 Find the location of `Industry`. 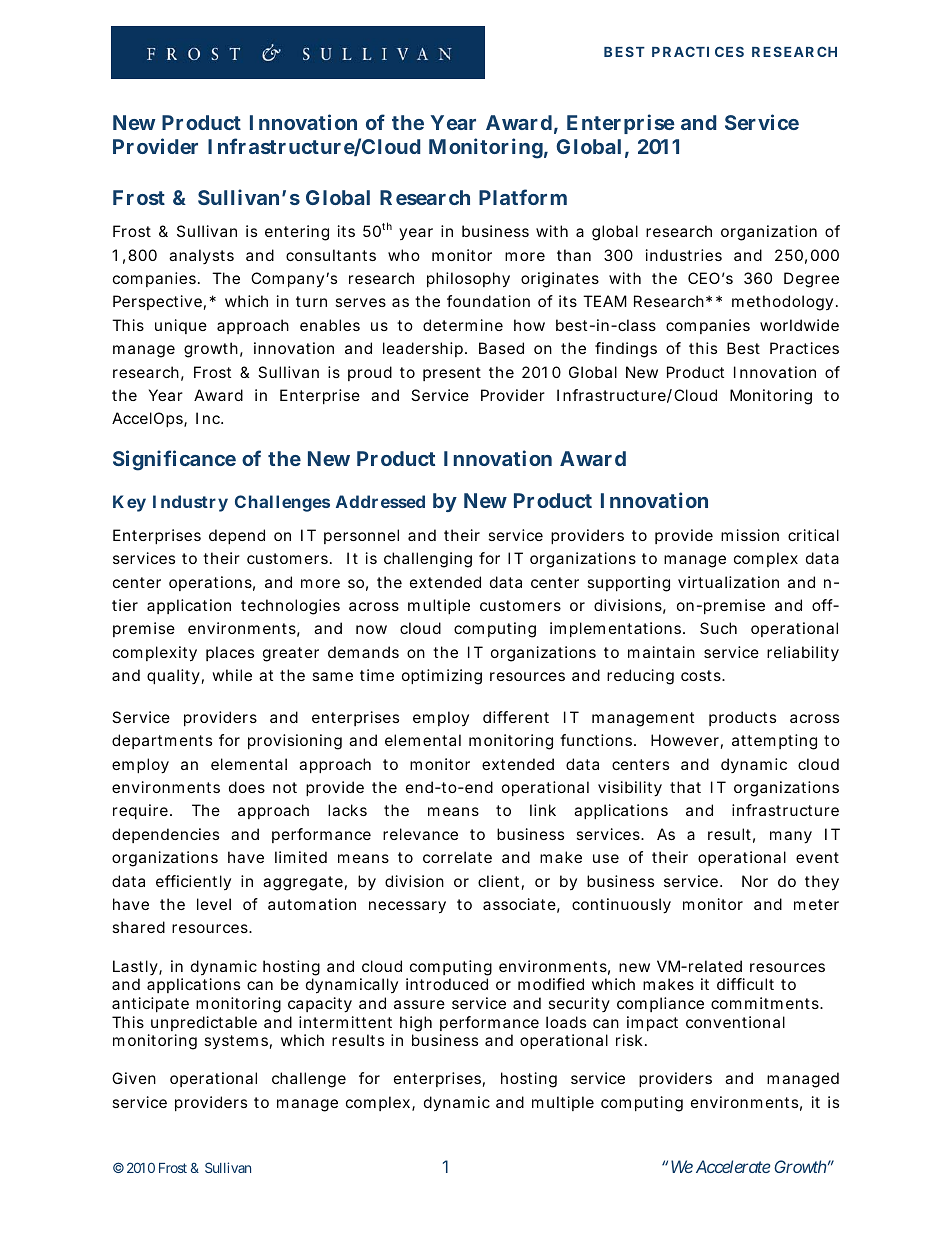

Industry is located at coordinates (190, 503).
